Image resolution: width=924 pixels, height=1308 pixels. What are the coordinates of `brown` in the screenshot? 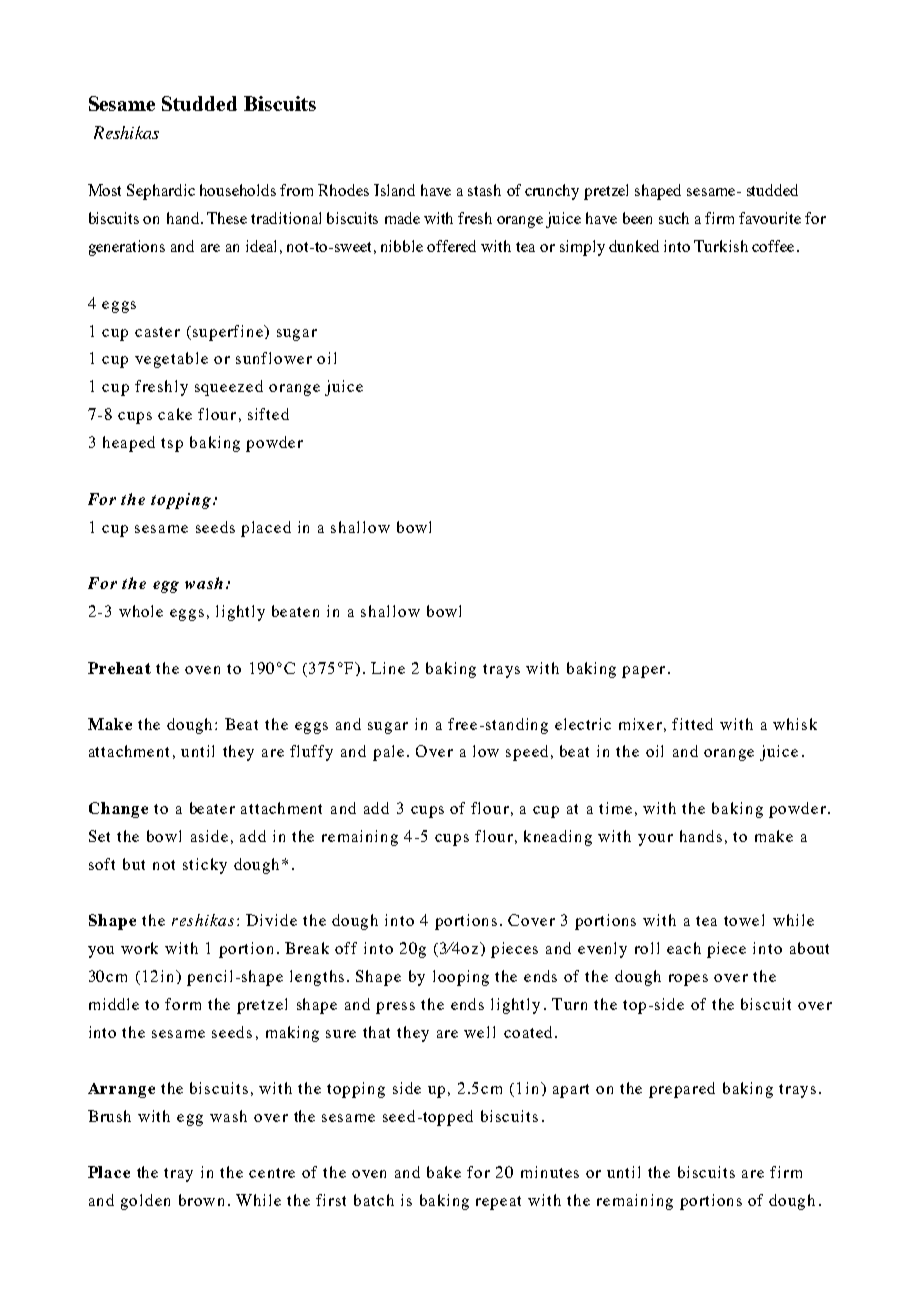 It's located at (201, 1200).
